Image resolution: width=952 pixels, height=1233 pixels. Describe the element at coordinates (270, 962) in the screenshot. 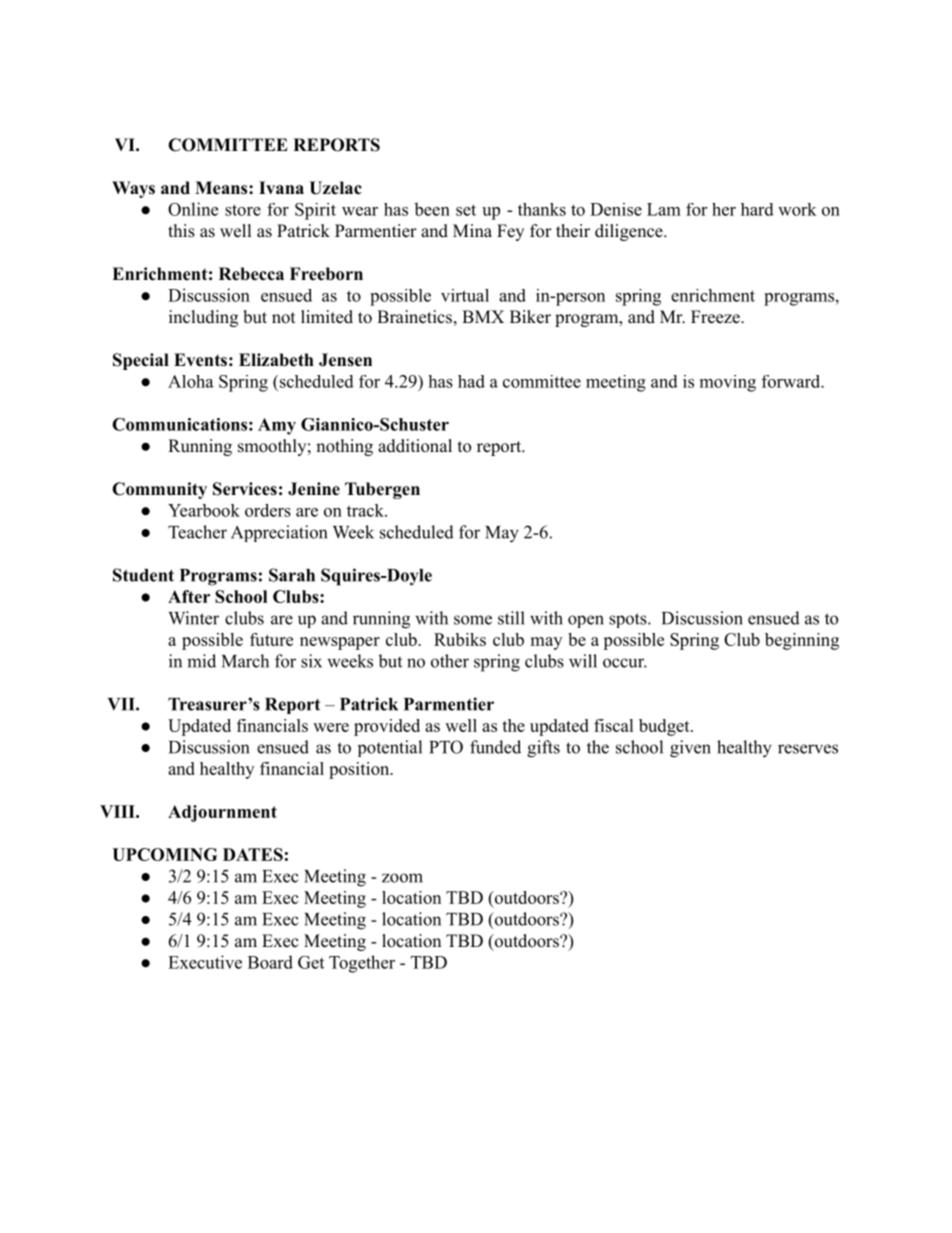

I see `Board` at that location.
